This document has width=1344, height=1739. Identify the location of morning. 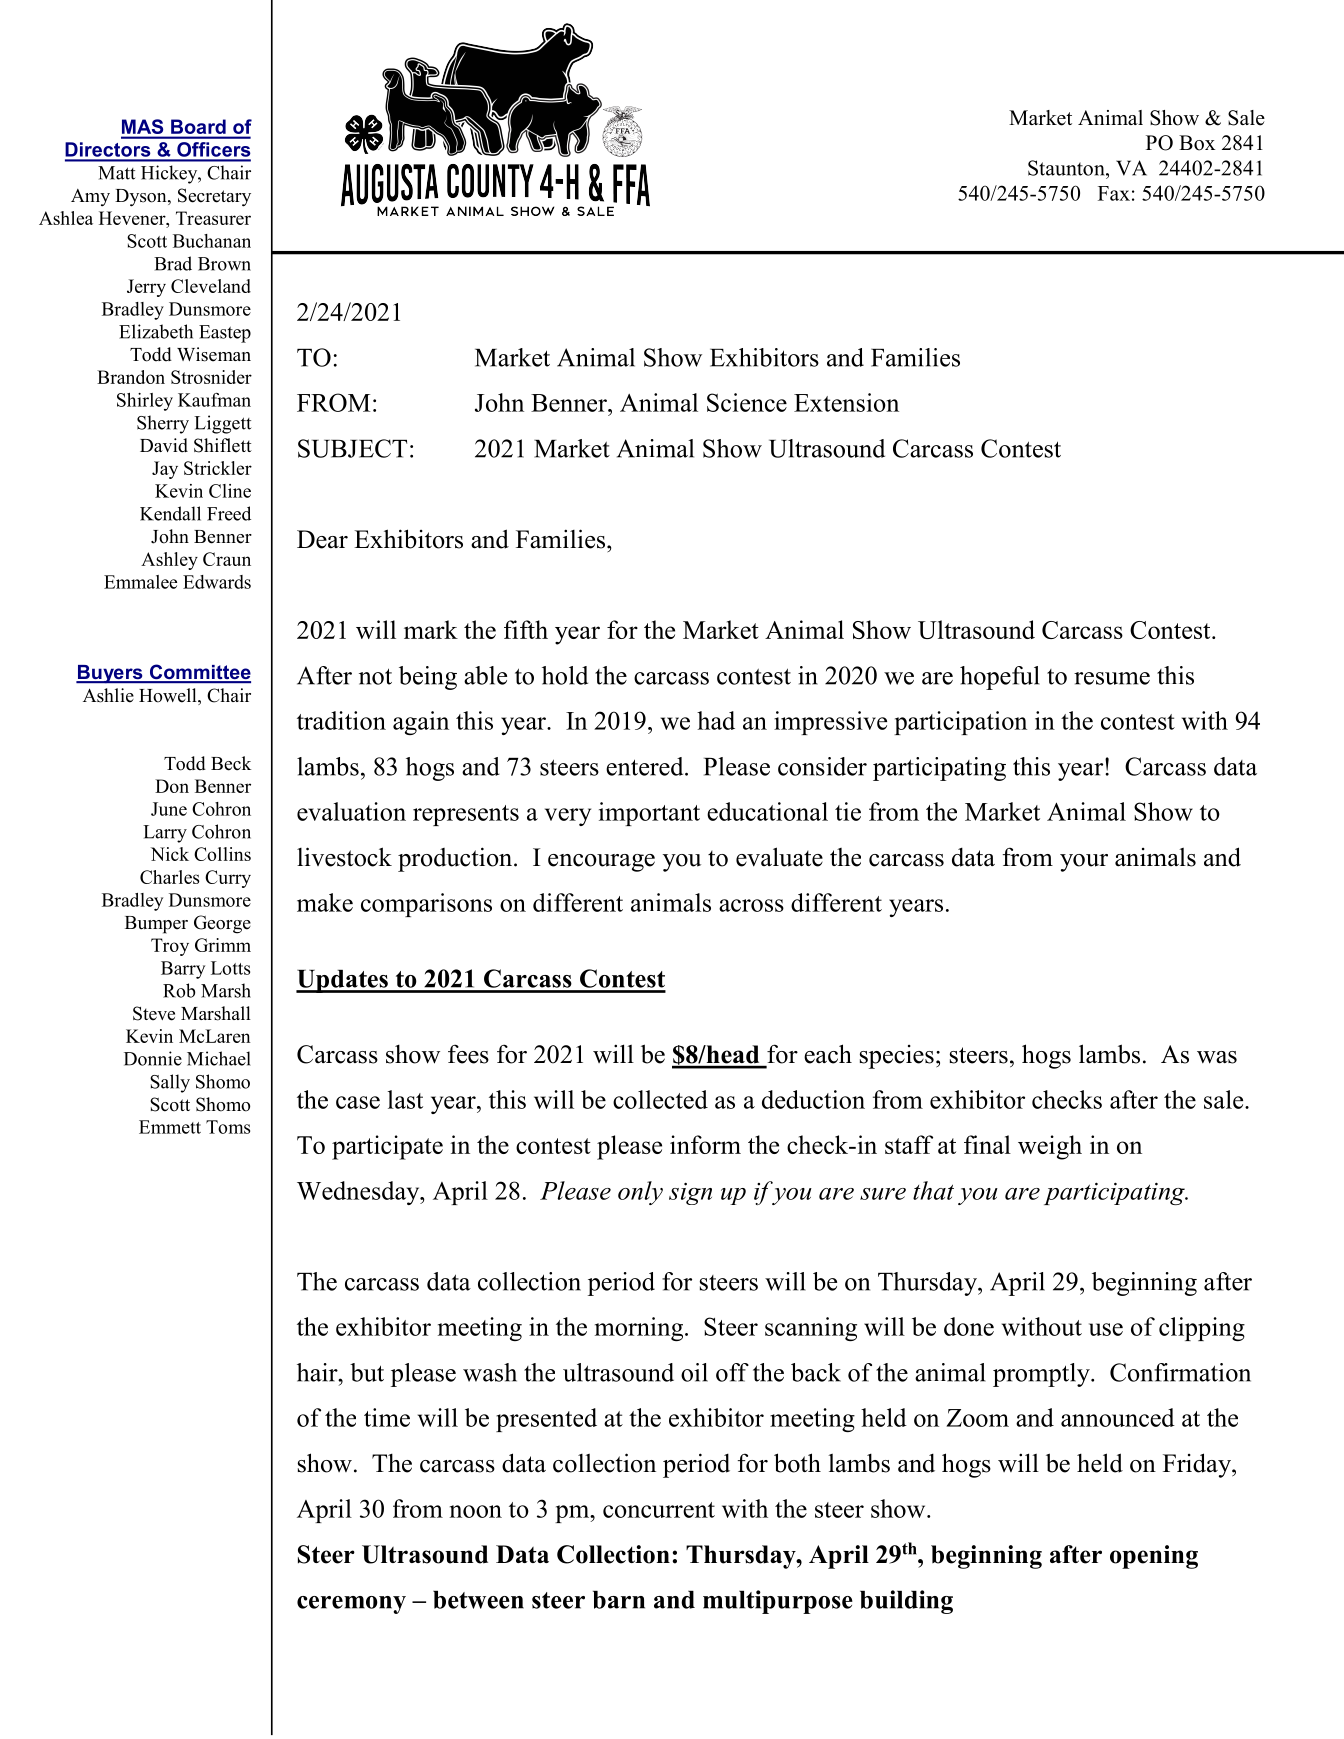
(640, 1329).
